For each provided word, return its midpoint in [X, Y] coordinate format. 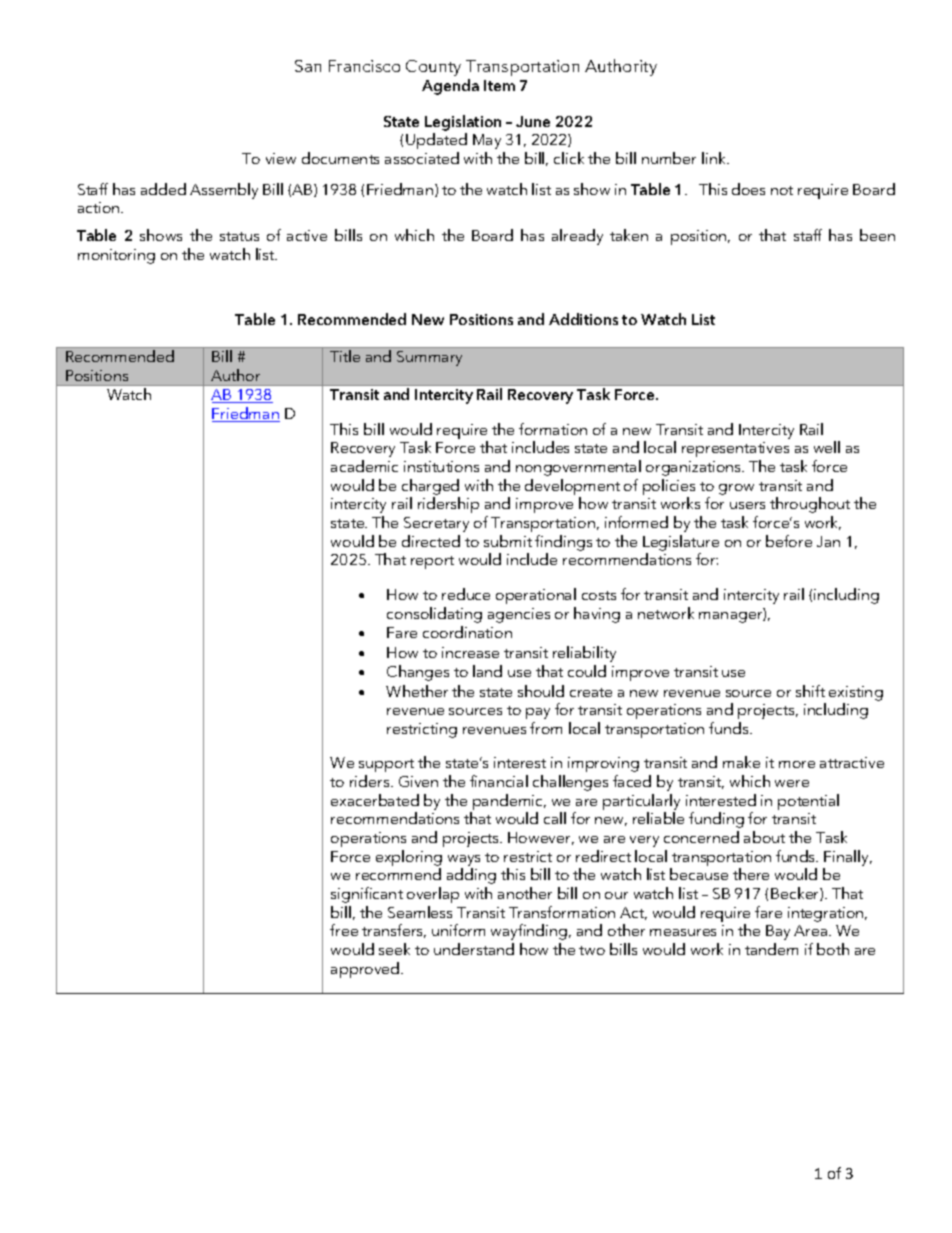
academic [364, 466]
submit [508, 541]
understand [474, 949]
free [344, 930]
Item [499, 85]
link [715, 158]
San [308, 66]
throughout [810, 505]
